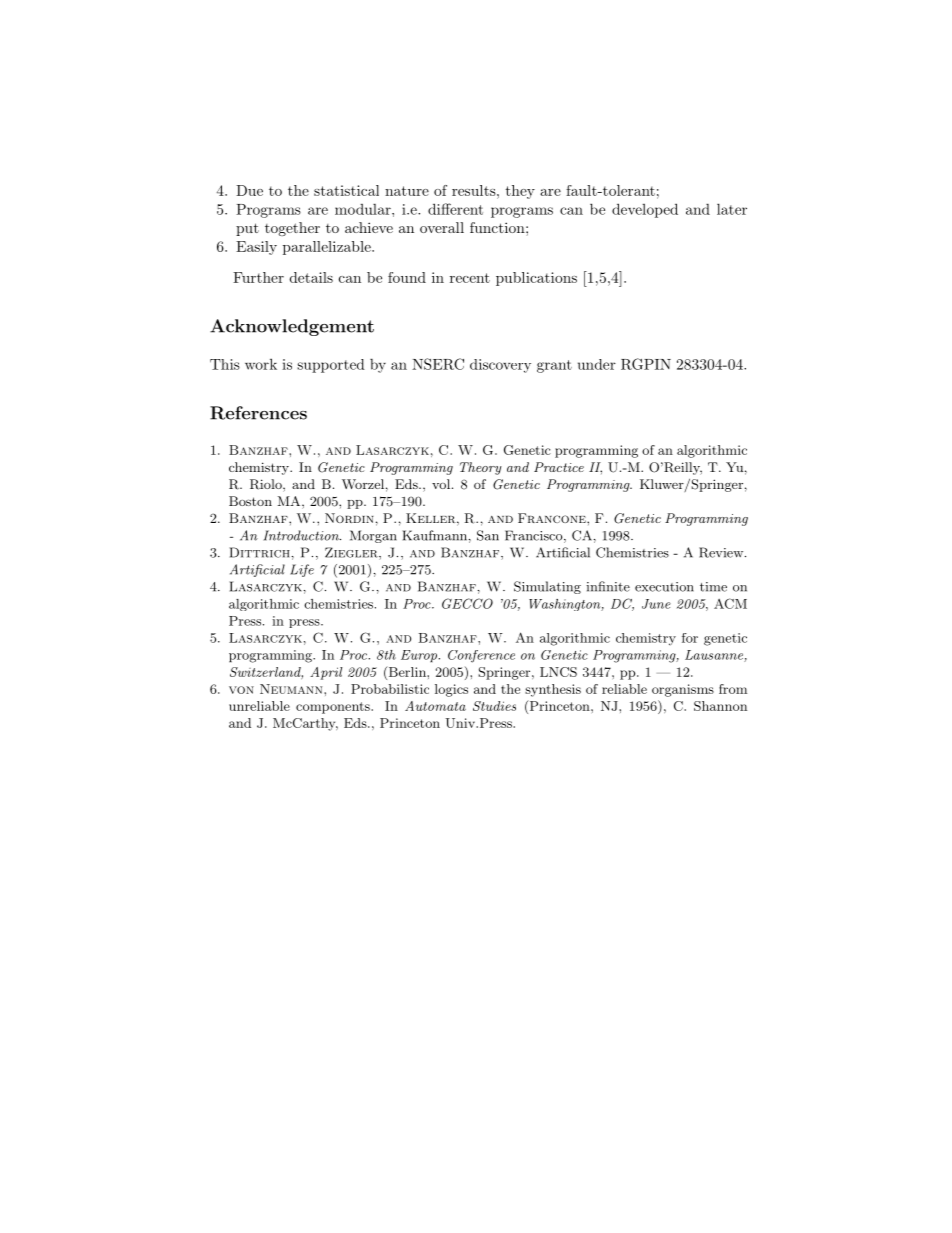 This screenshot has width=952, height=1233. What do you see at coordinates (451, 690) in the screenshot?
I see `logics` at bounding box center [451, 690].
